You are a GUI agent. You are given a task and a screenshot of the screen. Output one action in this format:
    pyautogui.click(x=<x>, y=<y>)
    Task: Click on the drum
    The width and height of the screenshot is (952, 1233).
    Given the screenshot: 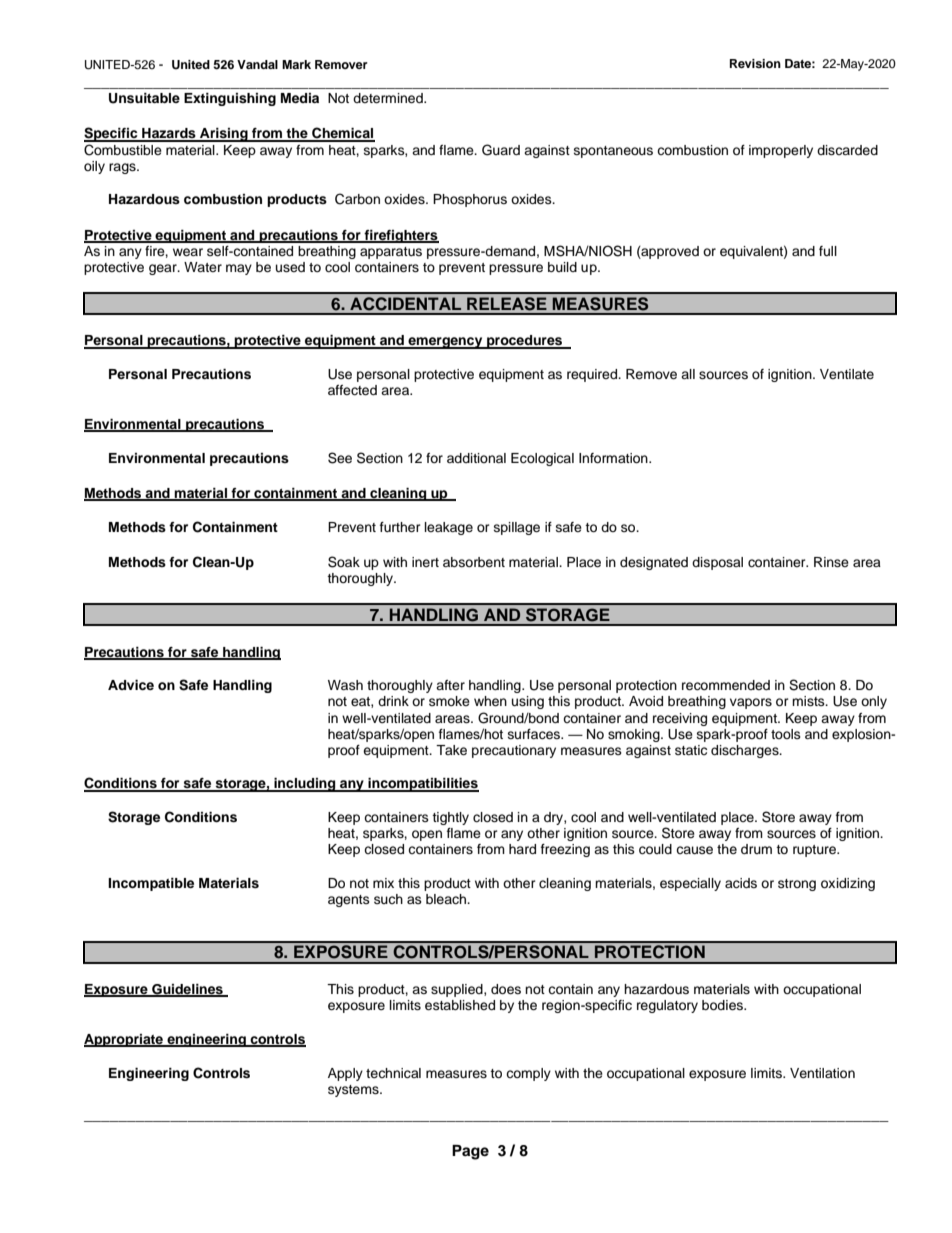 What is the action you would take?
    pyautogui.click(x=756, y=849)
